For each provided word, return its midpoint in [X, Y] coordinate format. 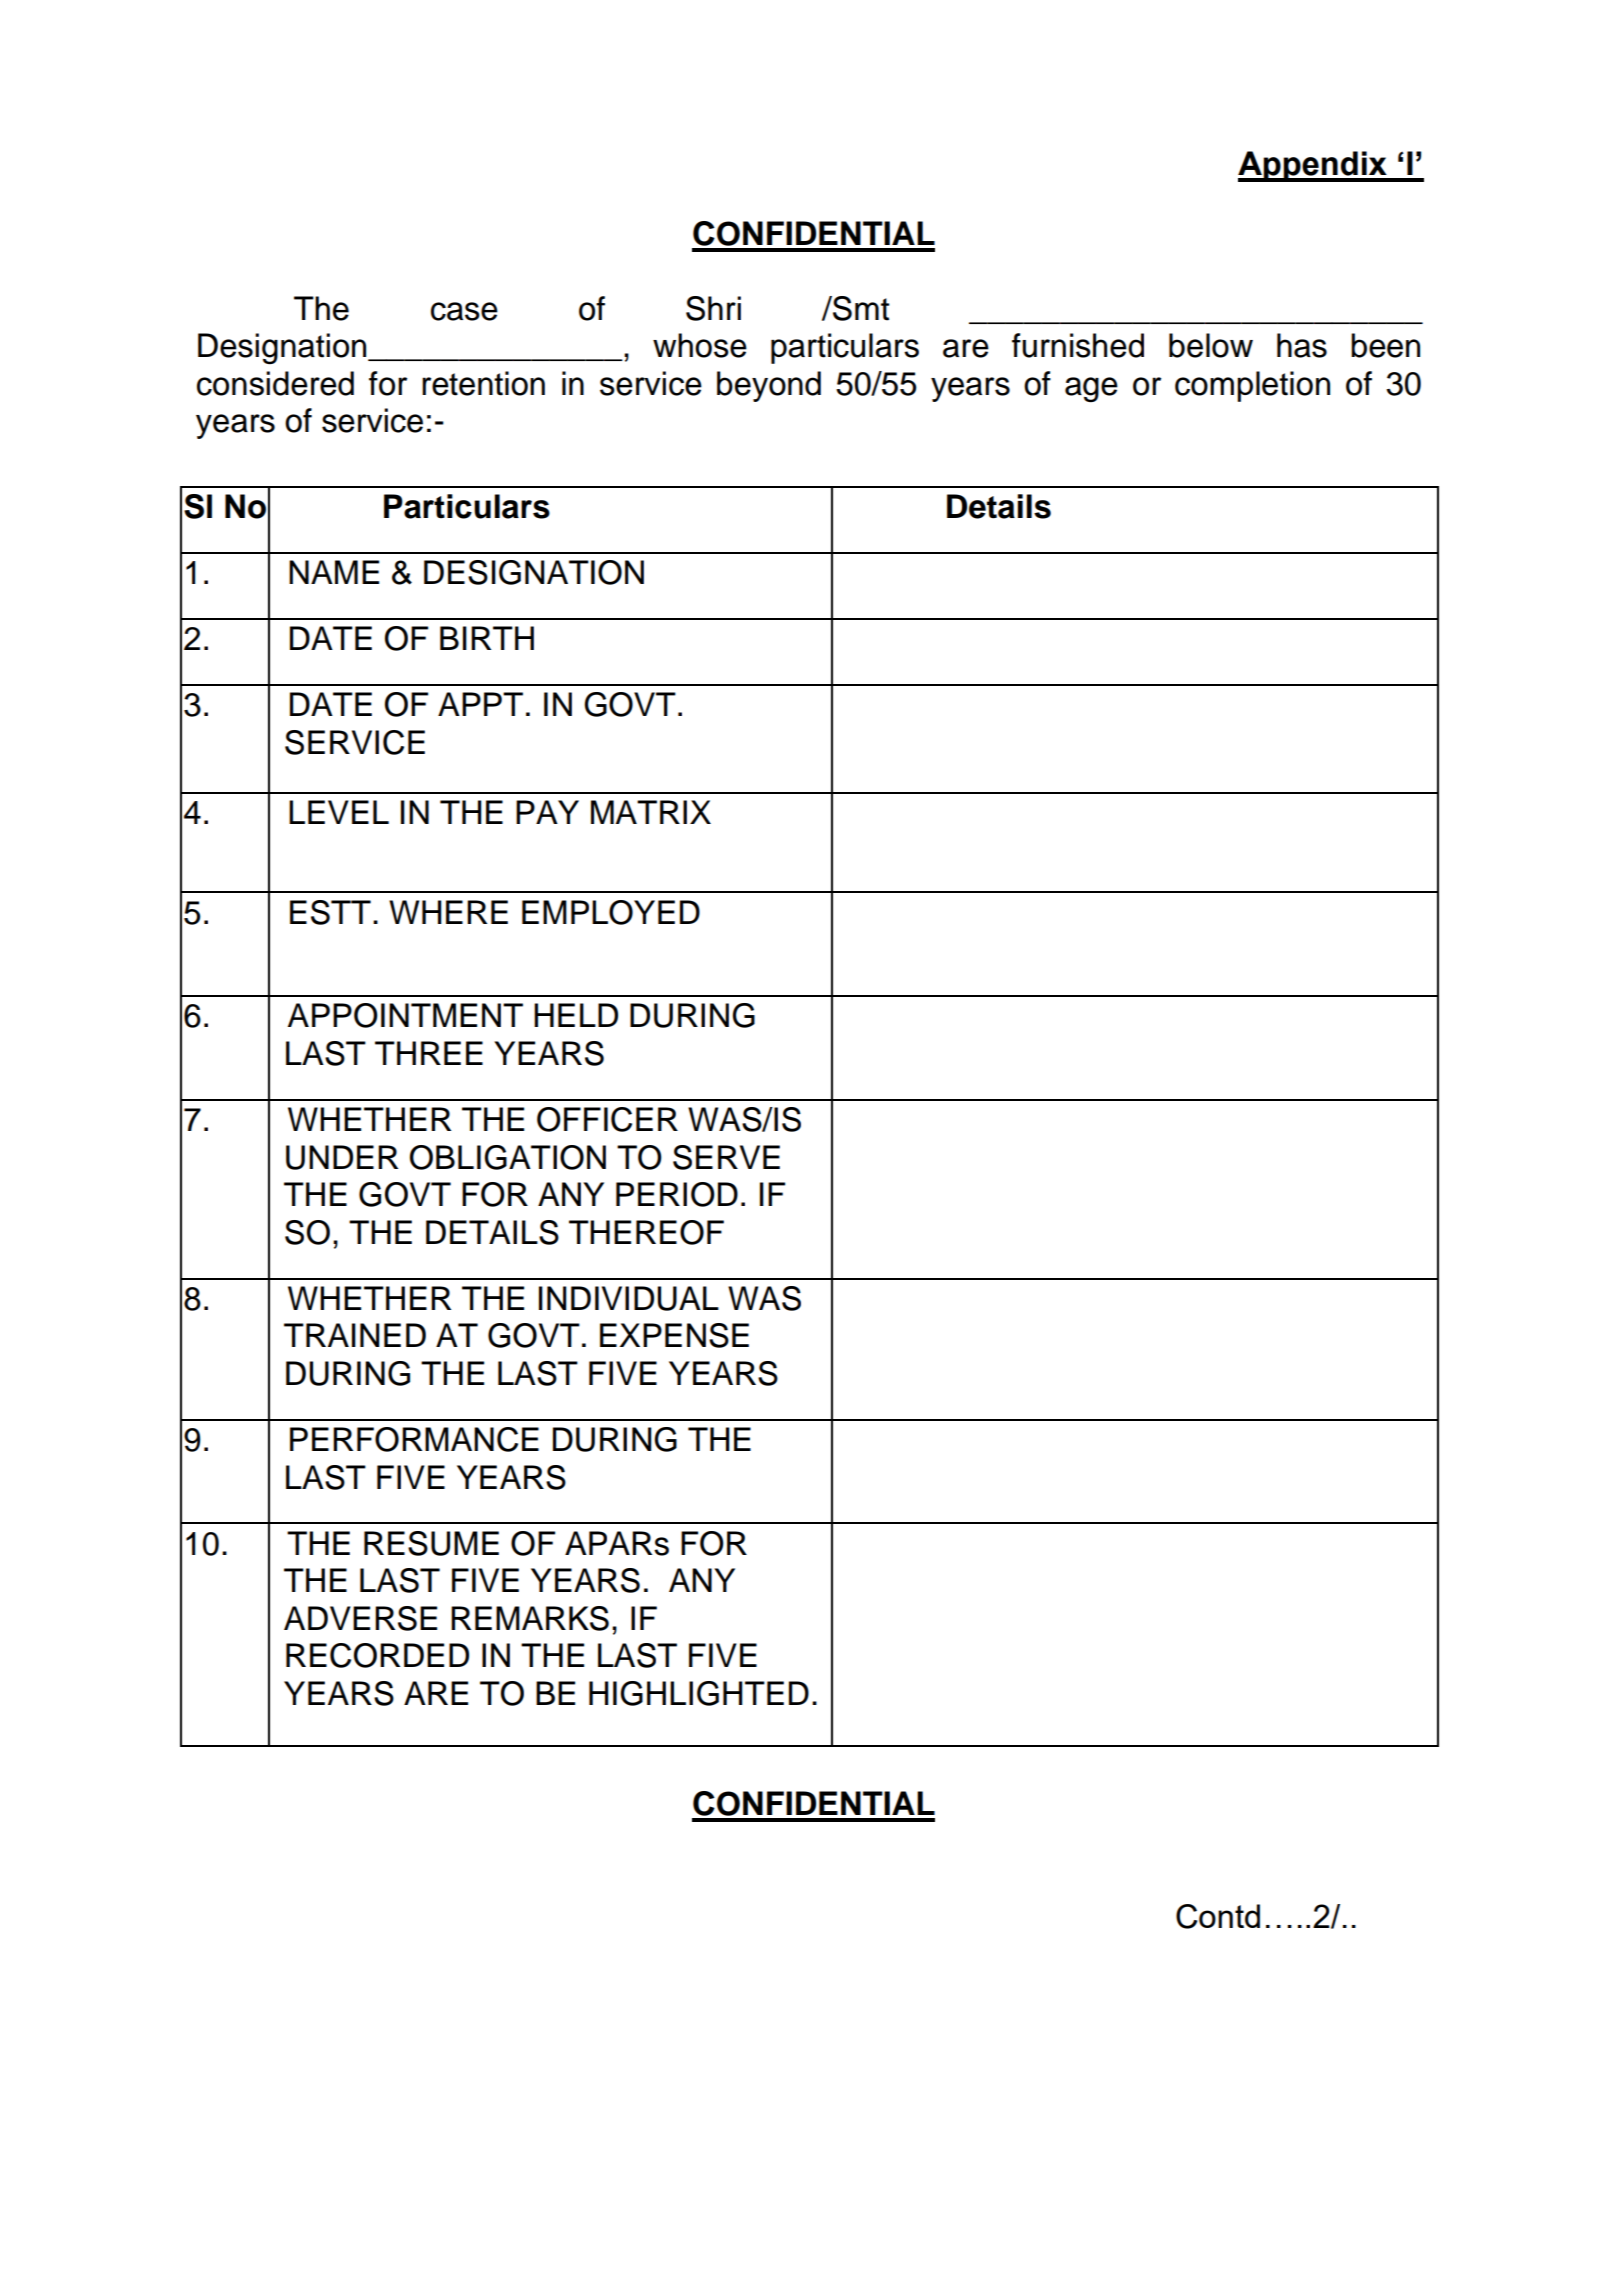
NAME [334, 572]
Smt [860, 308]
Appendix [1313, 166]
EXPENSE [674, 1335]
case [464, 311]
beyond [769, 386]
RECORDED [377, 1655]
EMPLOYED [611, 912]
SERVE [726, 1157]
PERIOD [677, 1194]
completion [1252, 386]
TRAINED [355, 1335]
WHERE [448, 912]
